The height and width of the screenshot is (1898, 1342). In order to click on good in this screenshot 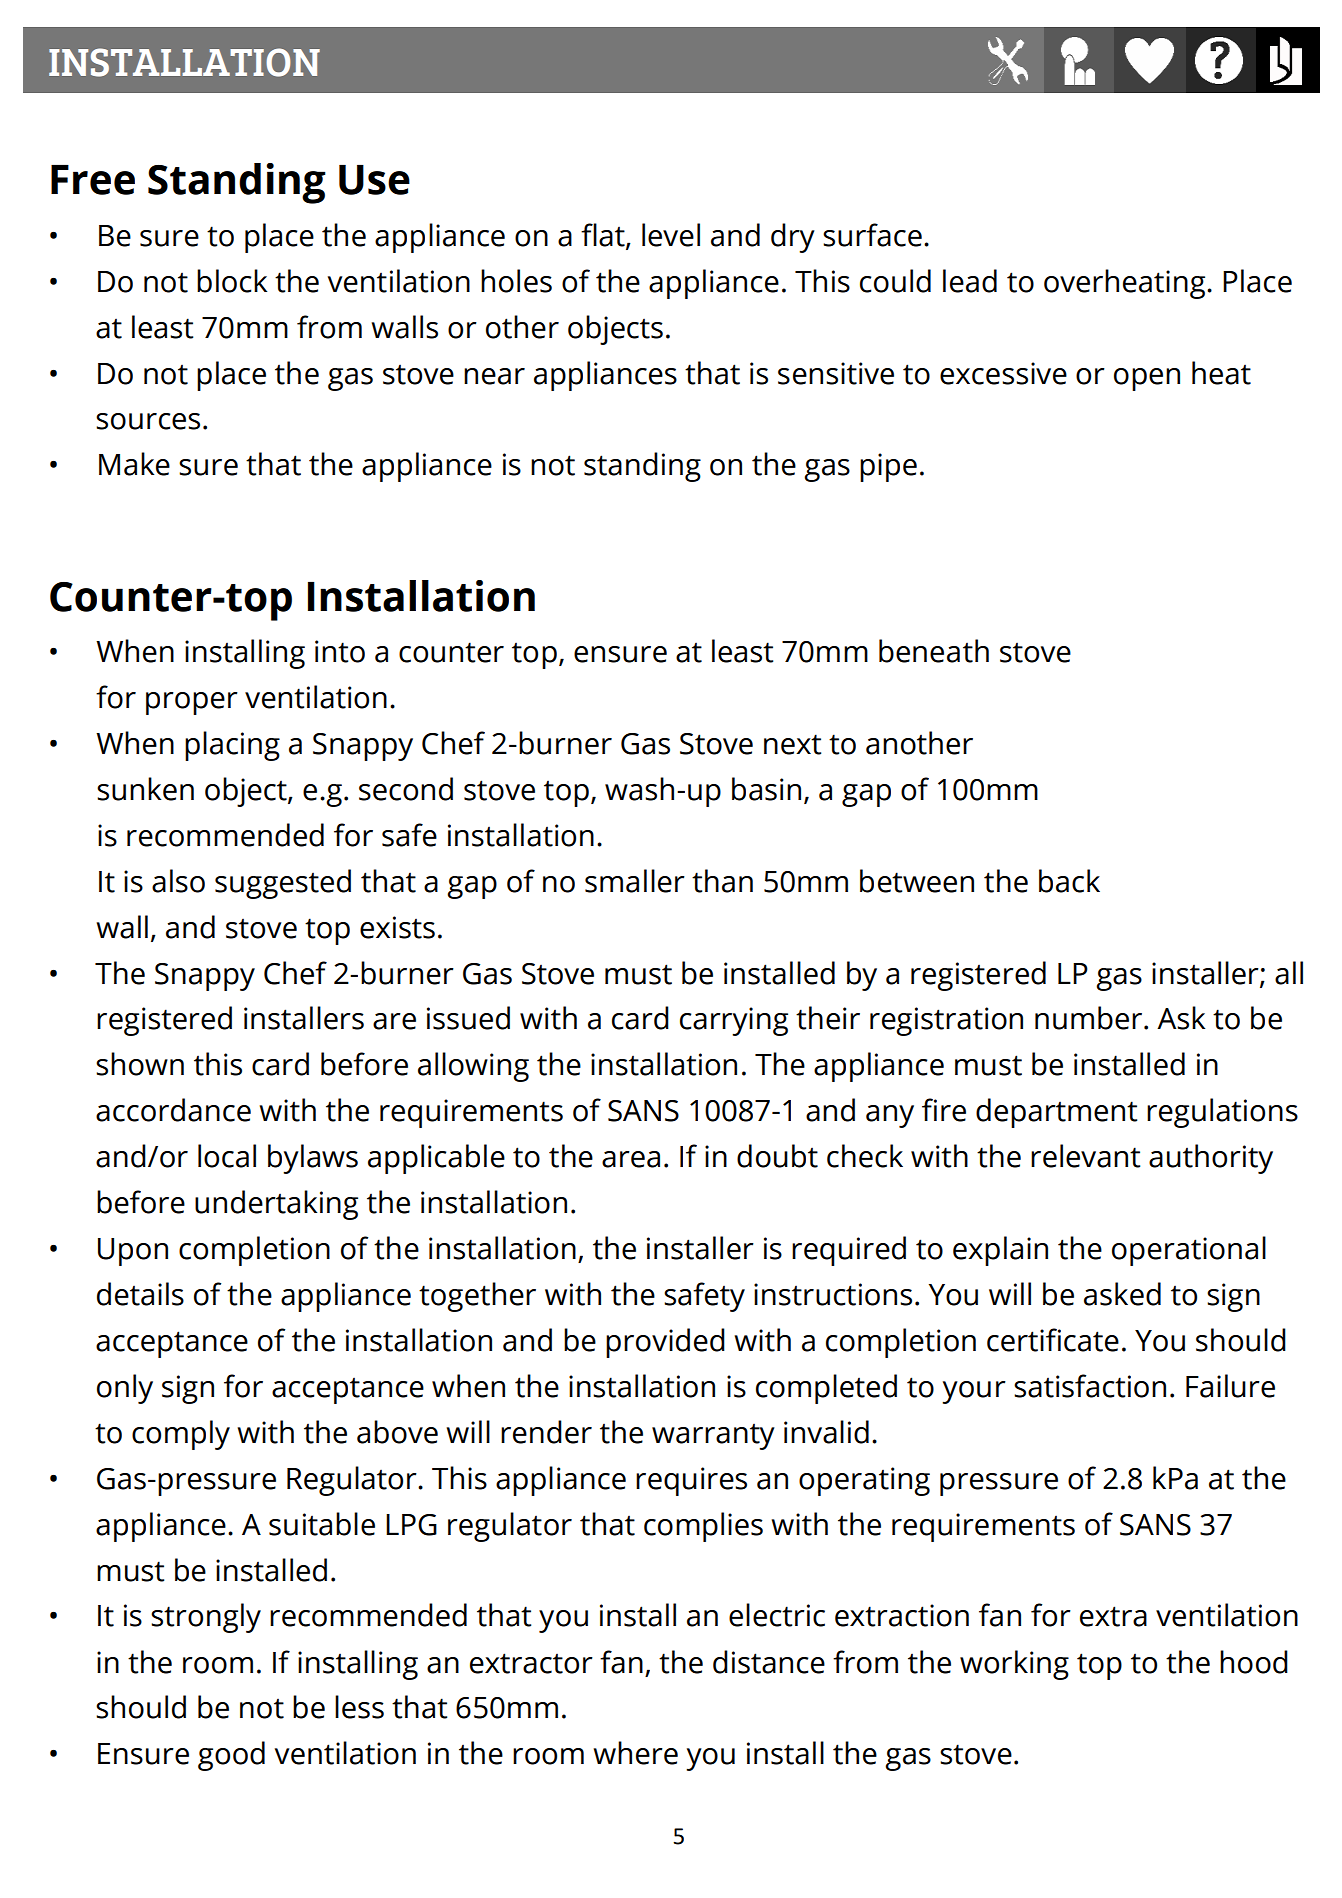, I will do `click(231, 1756)`.
